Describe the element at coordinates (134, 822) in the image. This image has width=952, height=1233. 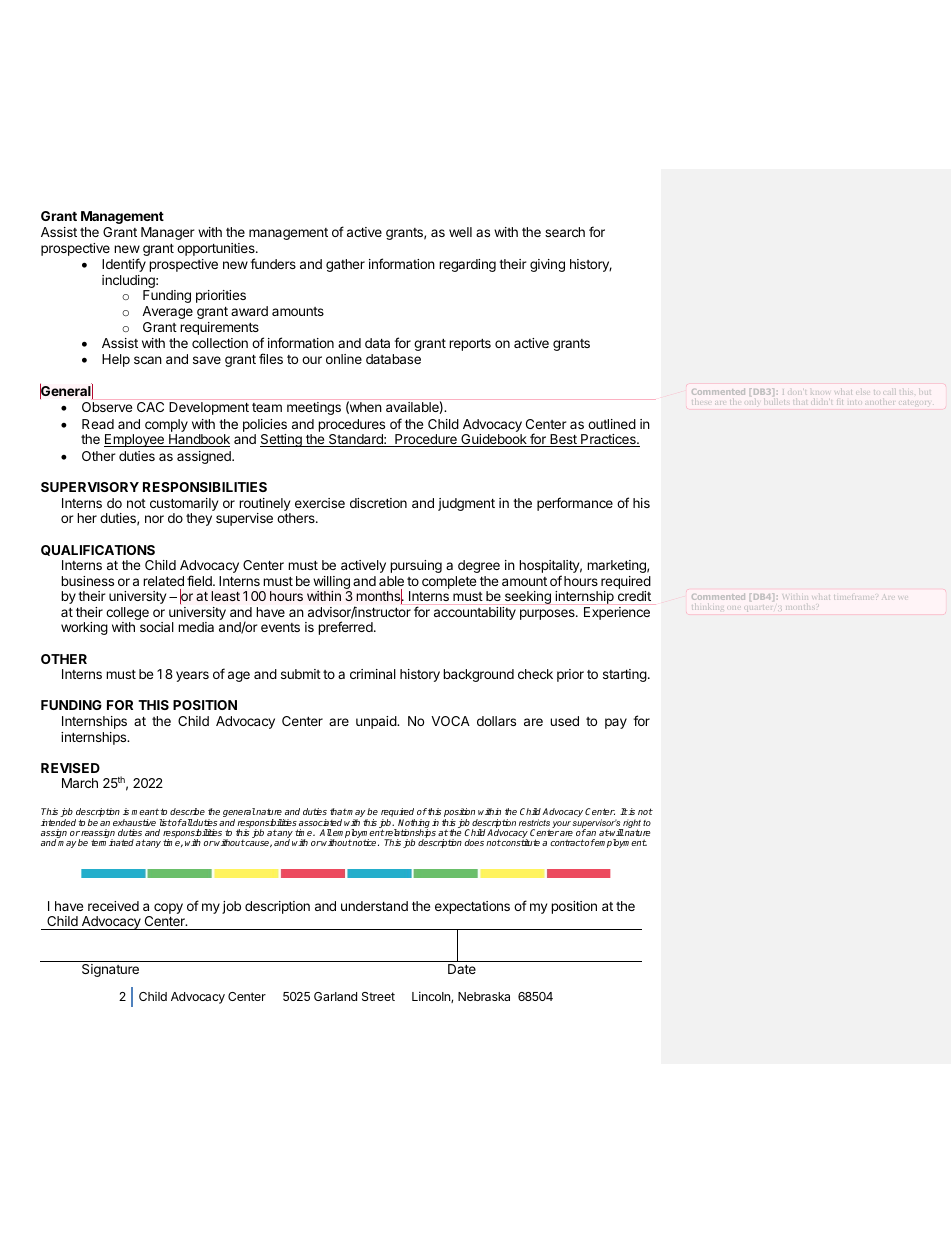
I see `exhaustive` at that location.
